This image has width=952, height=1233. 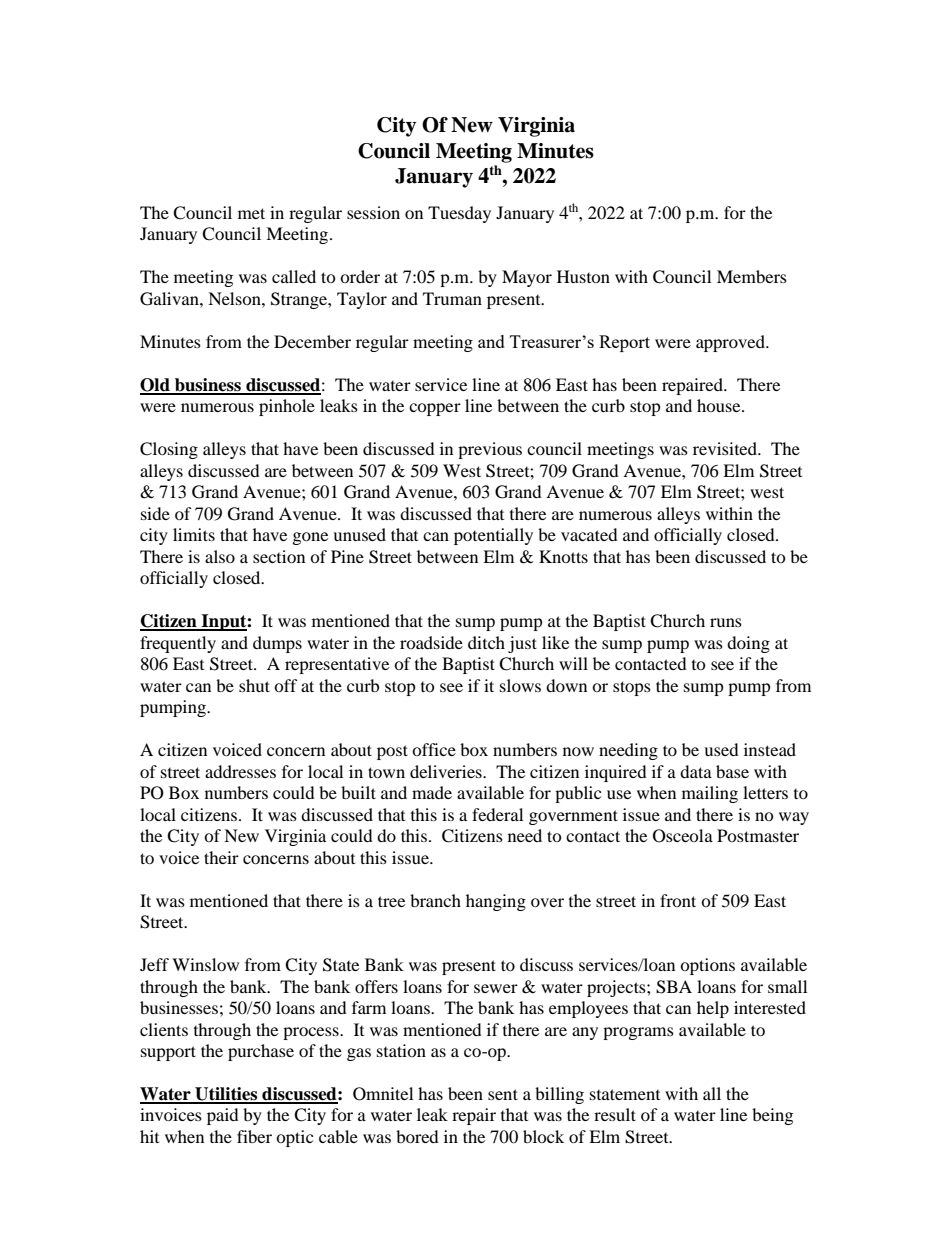 What do you see at coordinates (710, 794) in the image?
I see `mailing` at bounding box center [710, 794].
